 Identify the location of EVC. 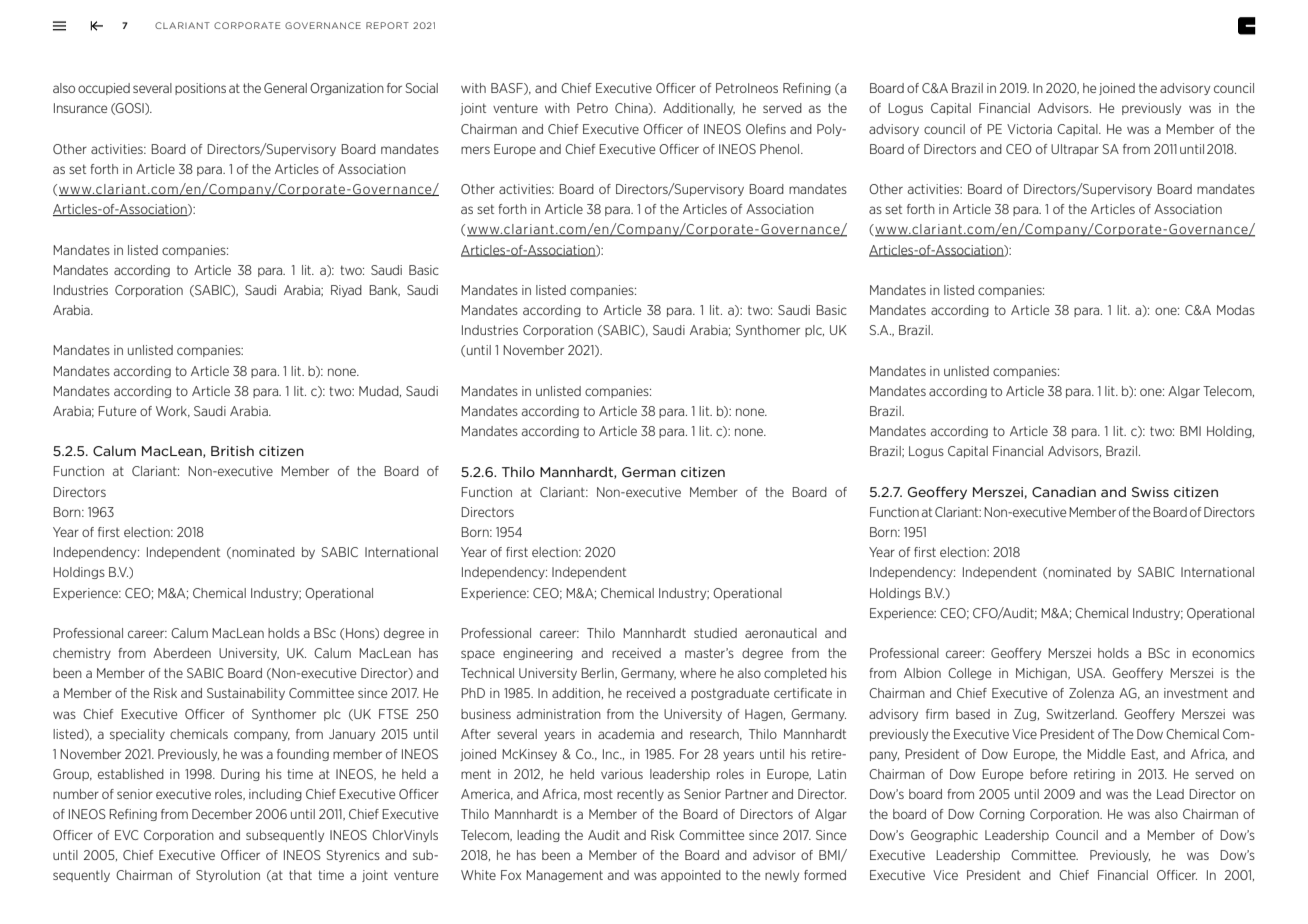
(126, 835).
